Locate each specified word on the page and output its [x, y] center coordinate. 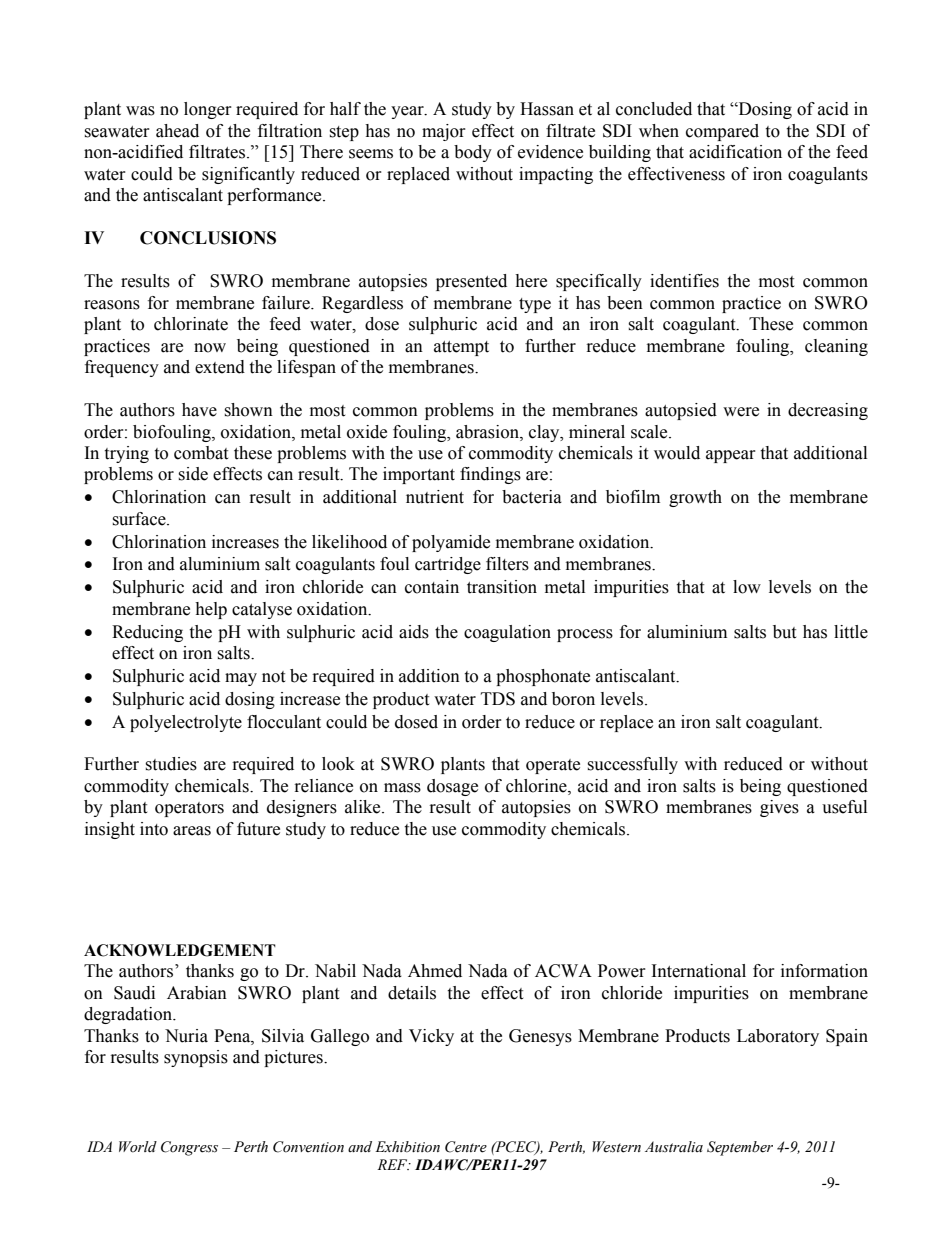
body [473, 153]
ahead [177, 131]
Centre [466, 1147]
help [211, 610]
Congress [189, 1148]
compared [722, 132]
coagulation [507, 633]
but [784, 632]
